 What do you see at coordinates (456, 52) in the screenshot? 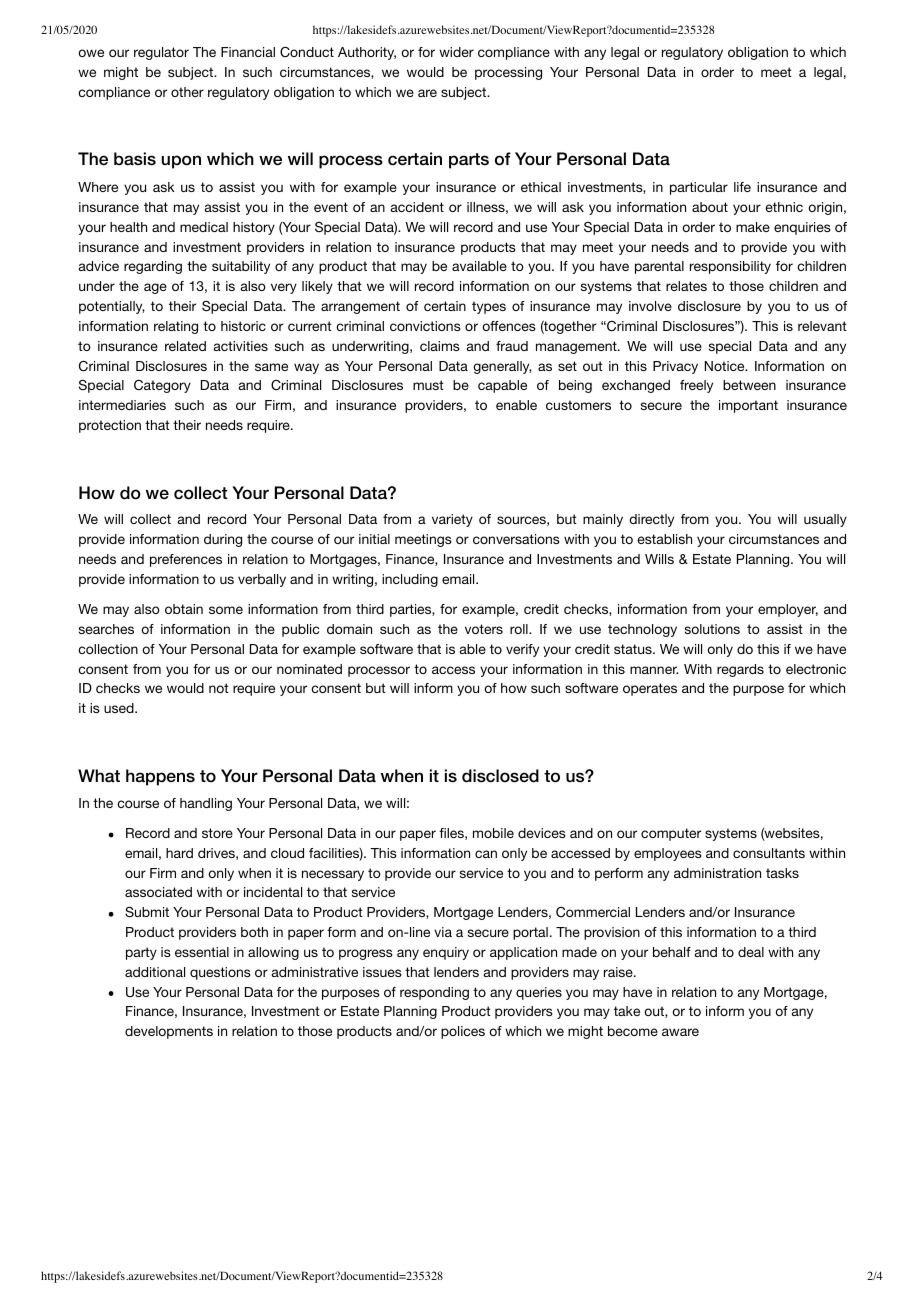
I see `wider` at bounding box center [456, 52].
